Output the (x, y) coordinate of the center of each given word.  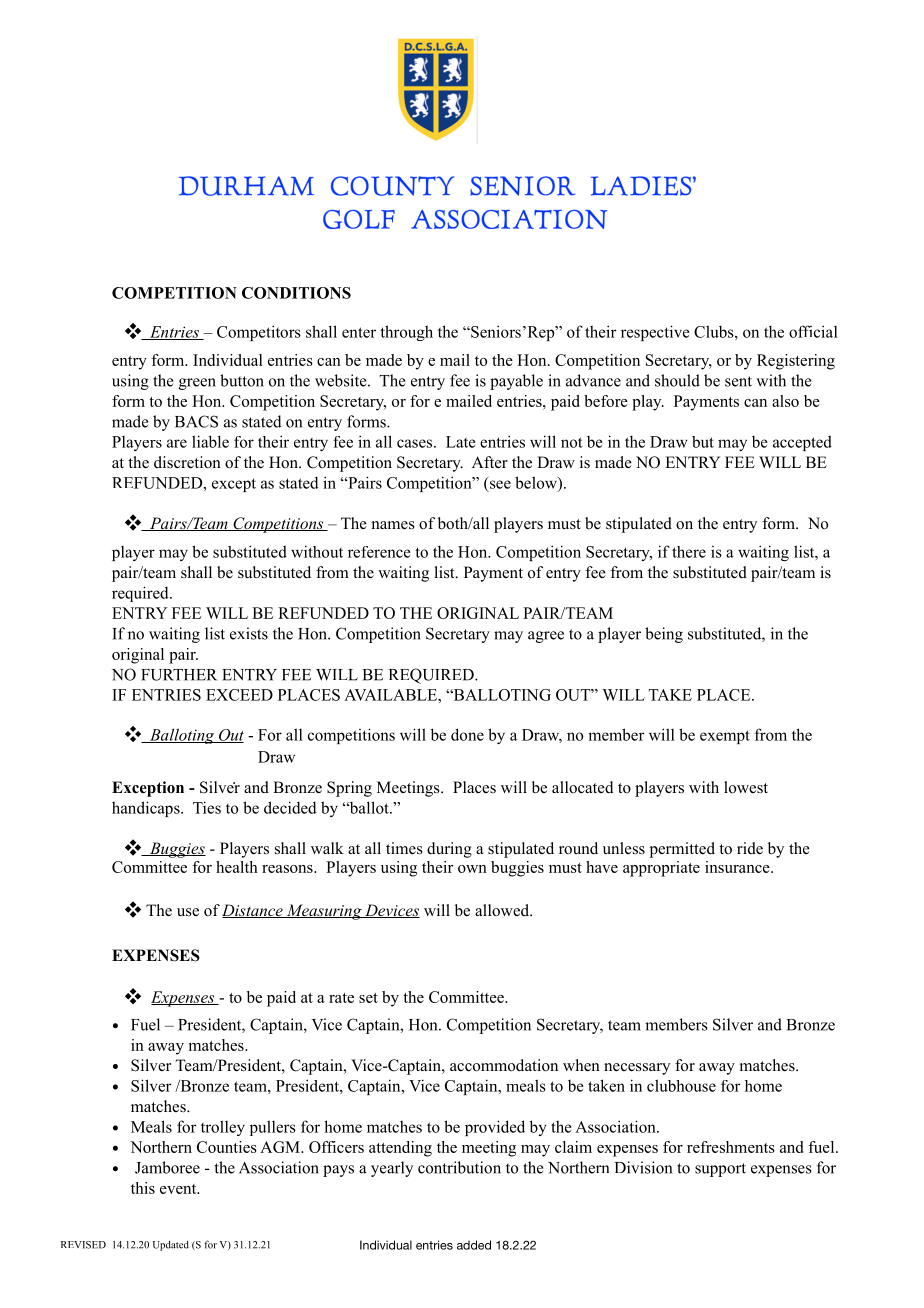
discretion (187, 462)
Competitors (259, 333)
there (689, 552)
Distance (253, 911)
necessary (637, 1069)
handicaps (147, 809)
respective (655, 333)
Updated (171, 1246)
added (474, 1245)
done (467, 734)
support (720, 1170)
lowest (746, 787)
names (393, 525)
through (406, 333)
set (368, 998)
